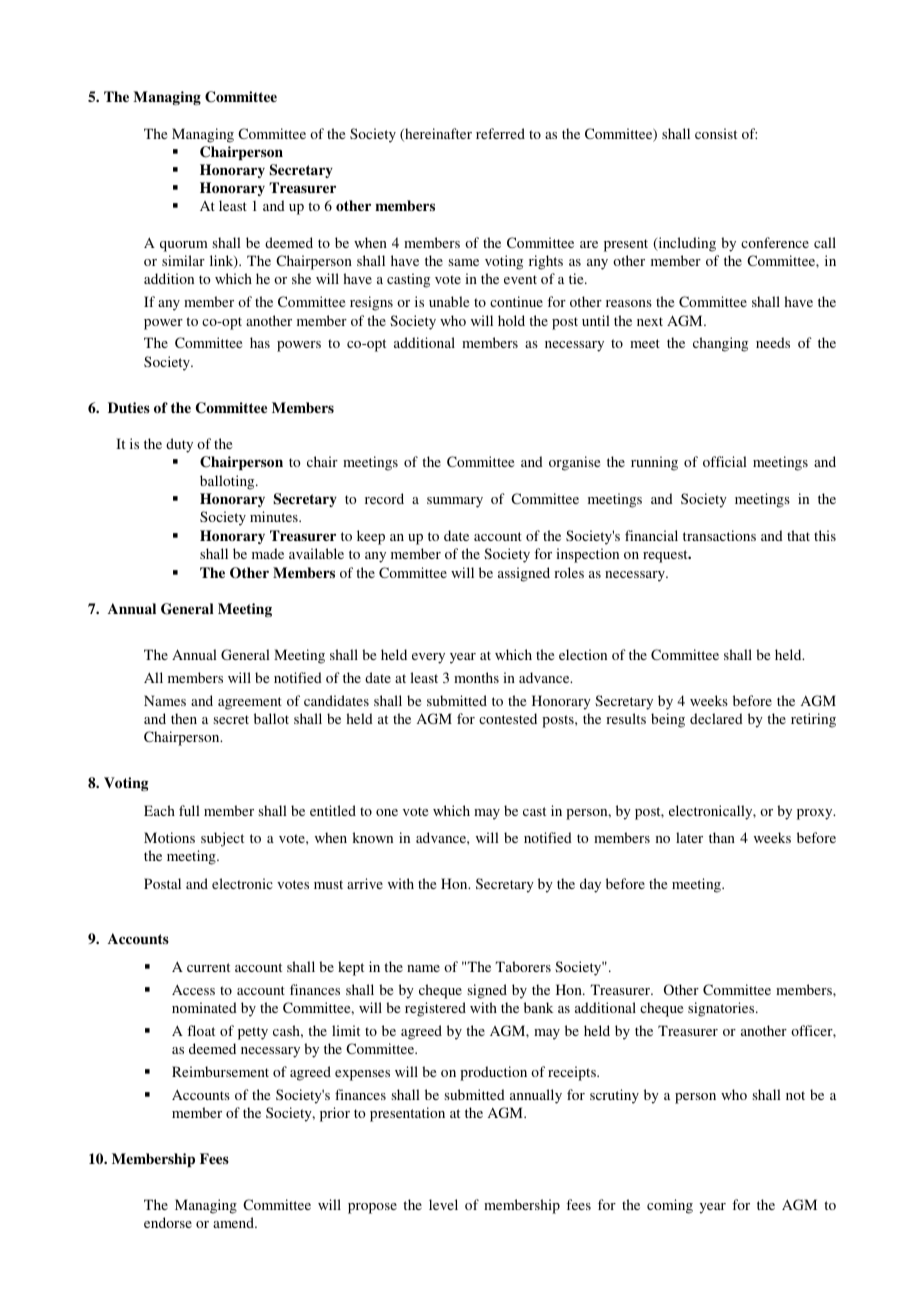  What do you see at coordinates (569, 572) in the image?
I see `roles` at bounding box center [569, 572].
